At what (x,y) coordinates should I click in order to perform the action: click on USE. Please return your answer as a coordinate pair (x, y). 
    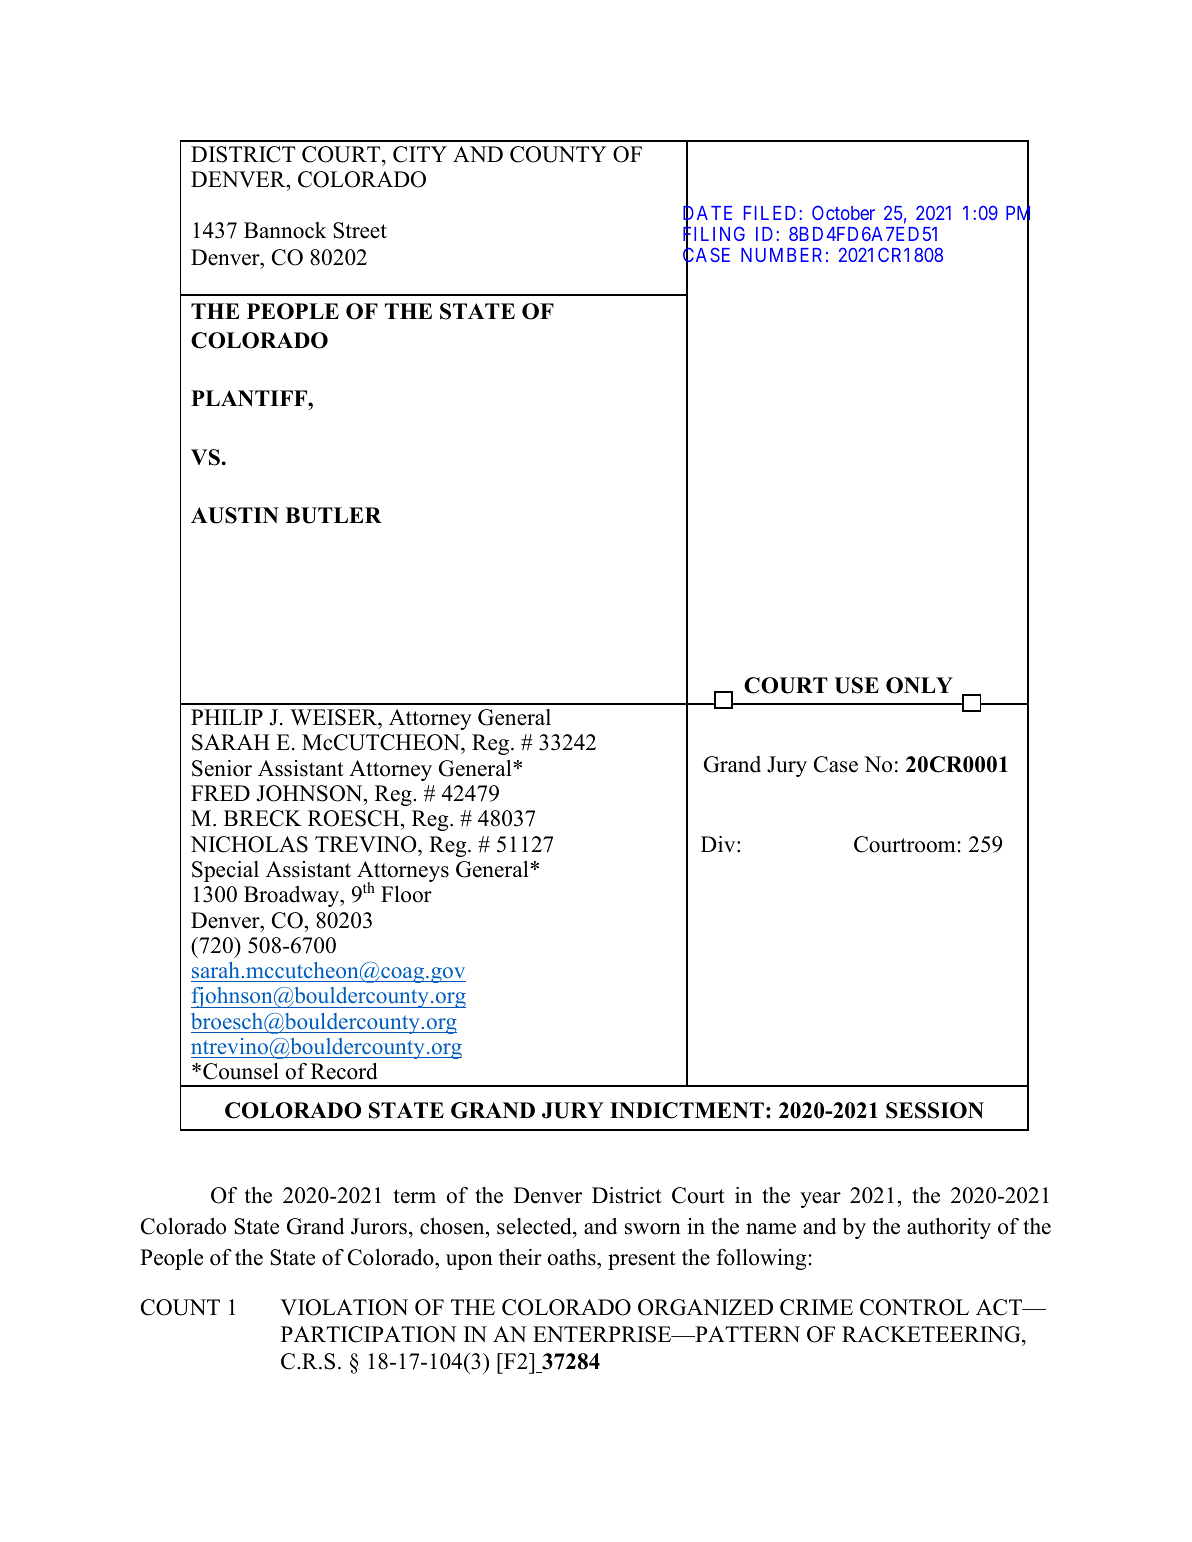
    Looking at the image, I should click on (857, 685).
